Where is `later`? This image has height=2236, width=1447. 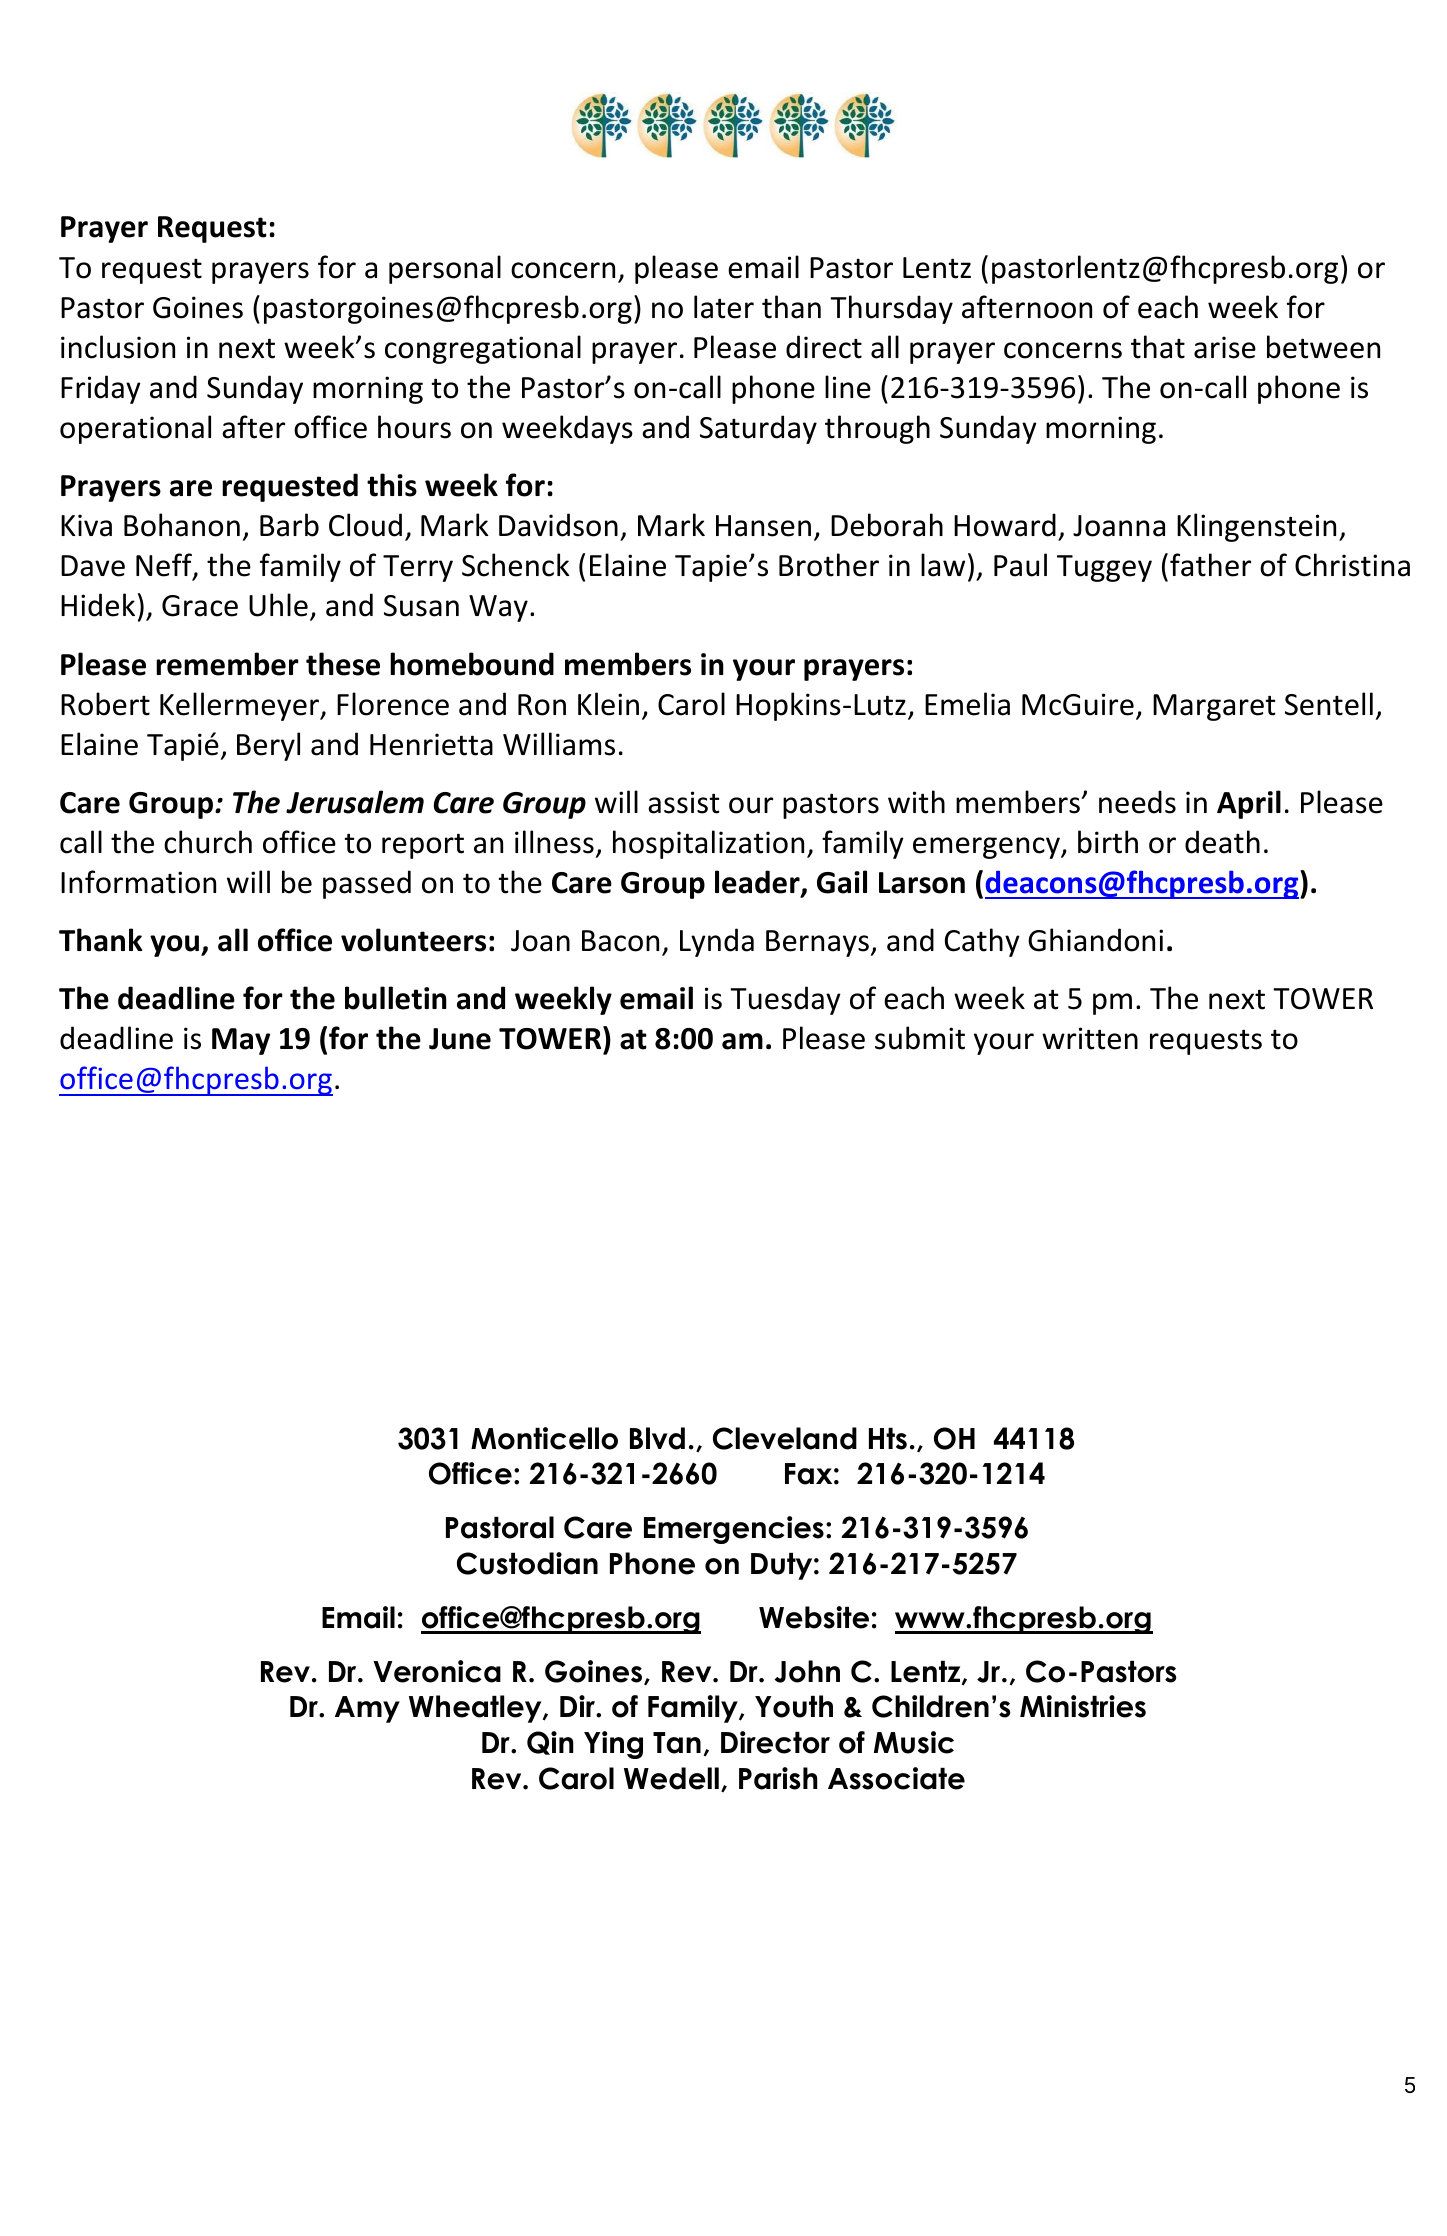
later is located at coordinates (724, 307).
